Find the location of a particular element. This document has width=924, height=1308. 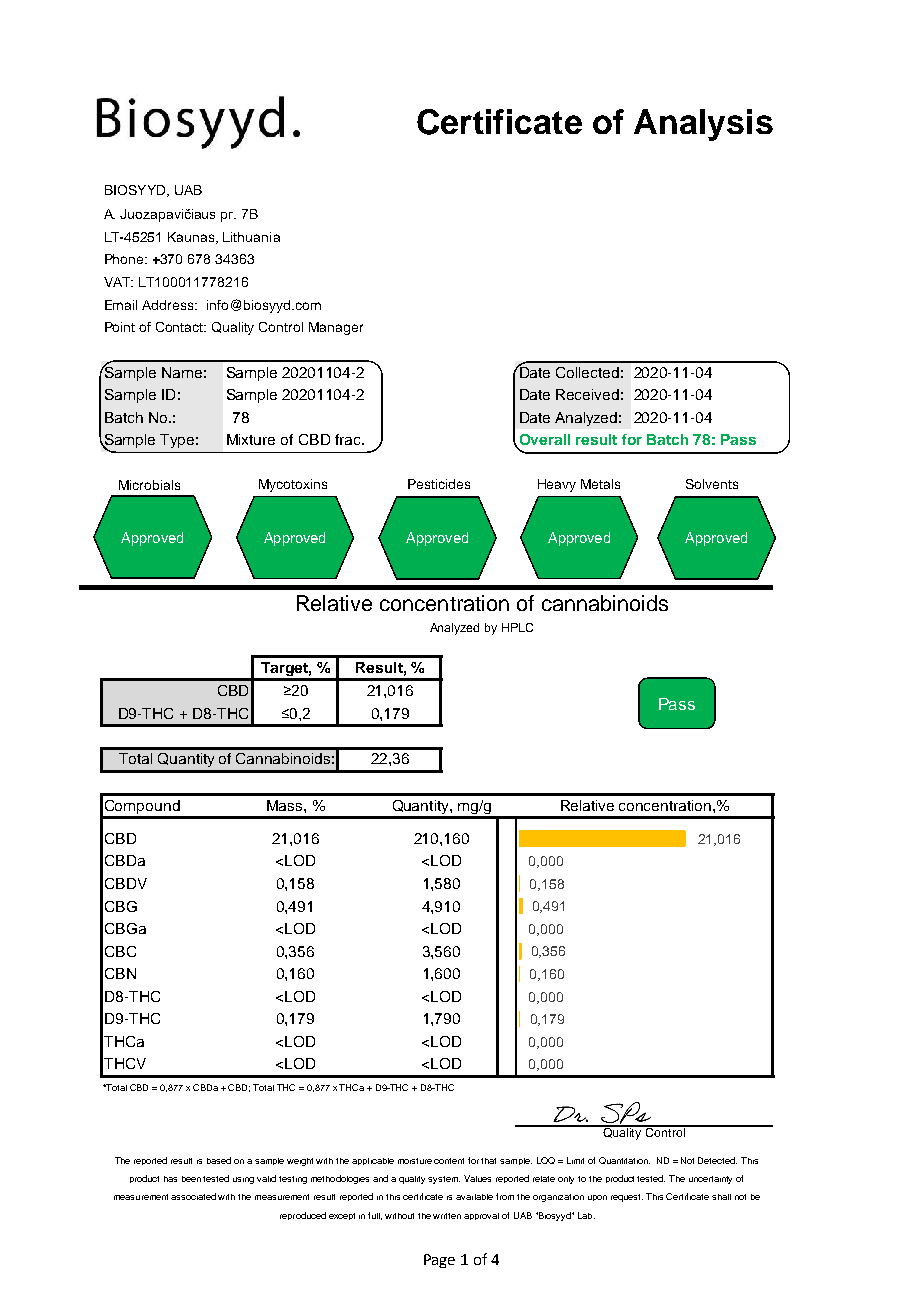

associated is located at coordinates (193, 1196).
